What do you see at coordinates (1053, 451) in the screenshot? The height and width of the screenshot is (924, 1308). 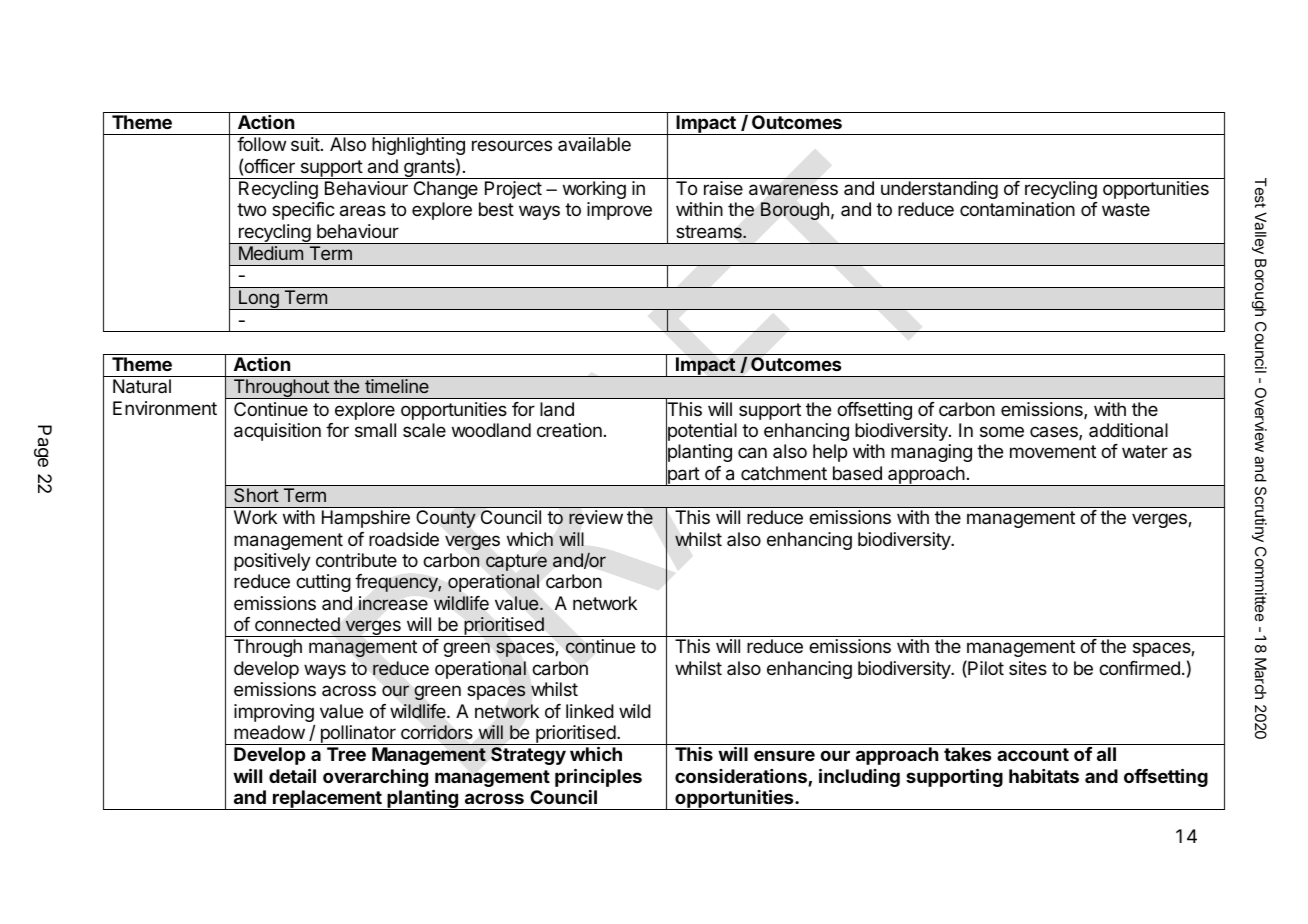 I see `movement` at bounding box center [1053, 451].
